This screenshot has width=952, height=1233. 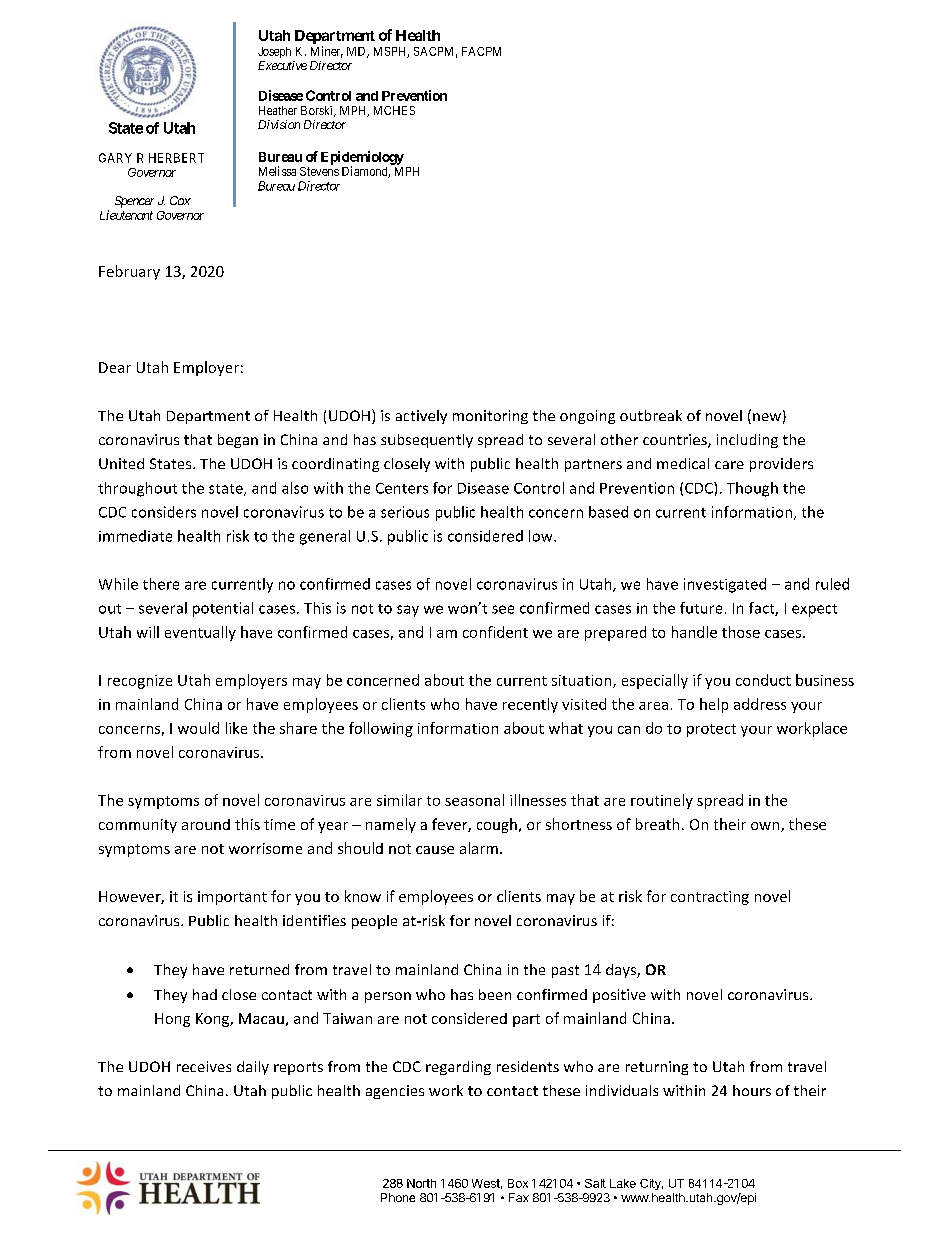 What do you see at coordinates (362, 159) in the screenshot?
I see `Epidemiology` at bounding box center [362, 159].
